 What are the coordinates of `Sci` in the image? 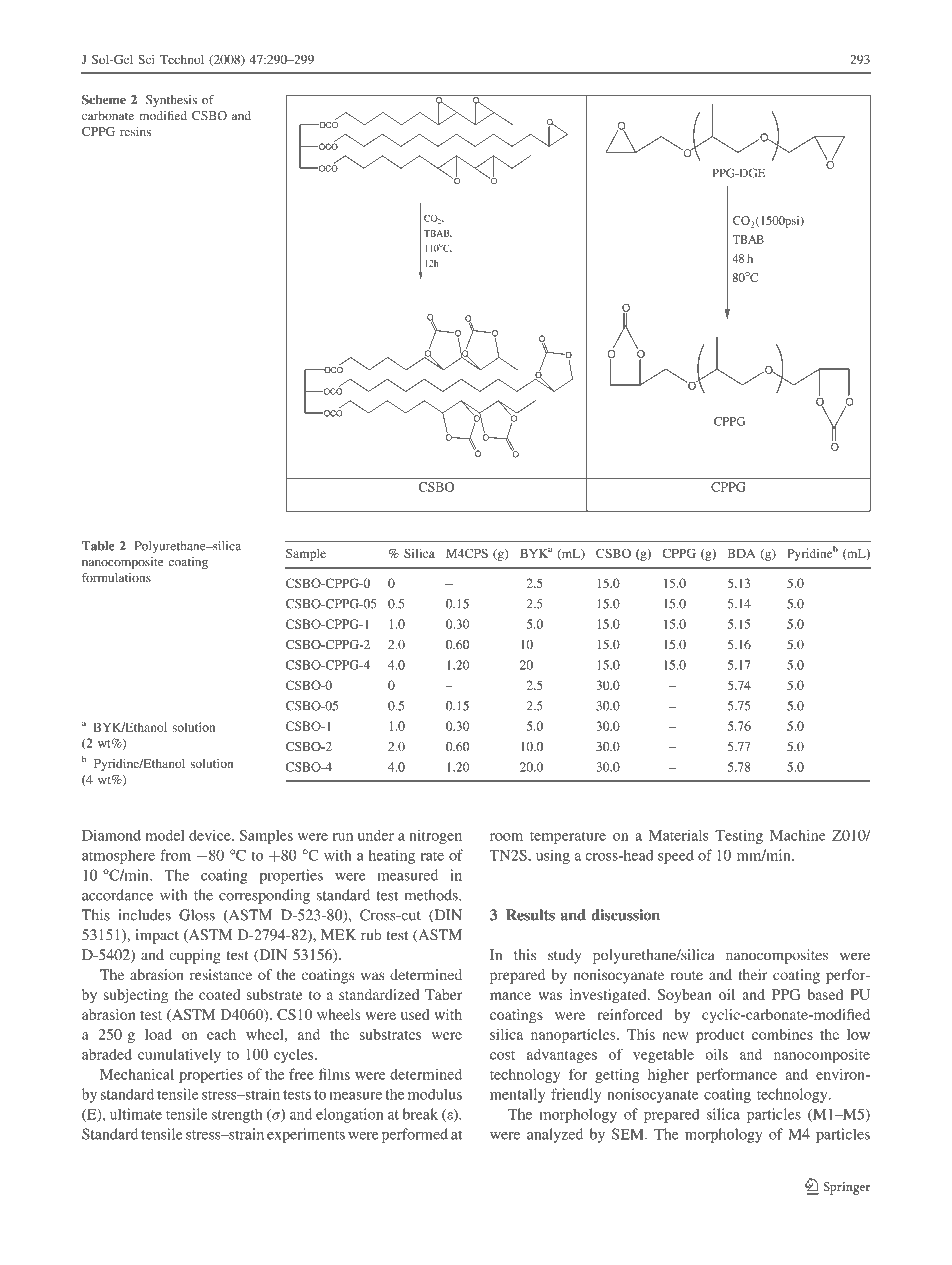 It's located at (146, 59).
